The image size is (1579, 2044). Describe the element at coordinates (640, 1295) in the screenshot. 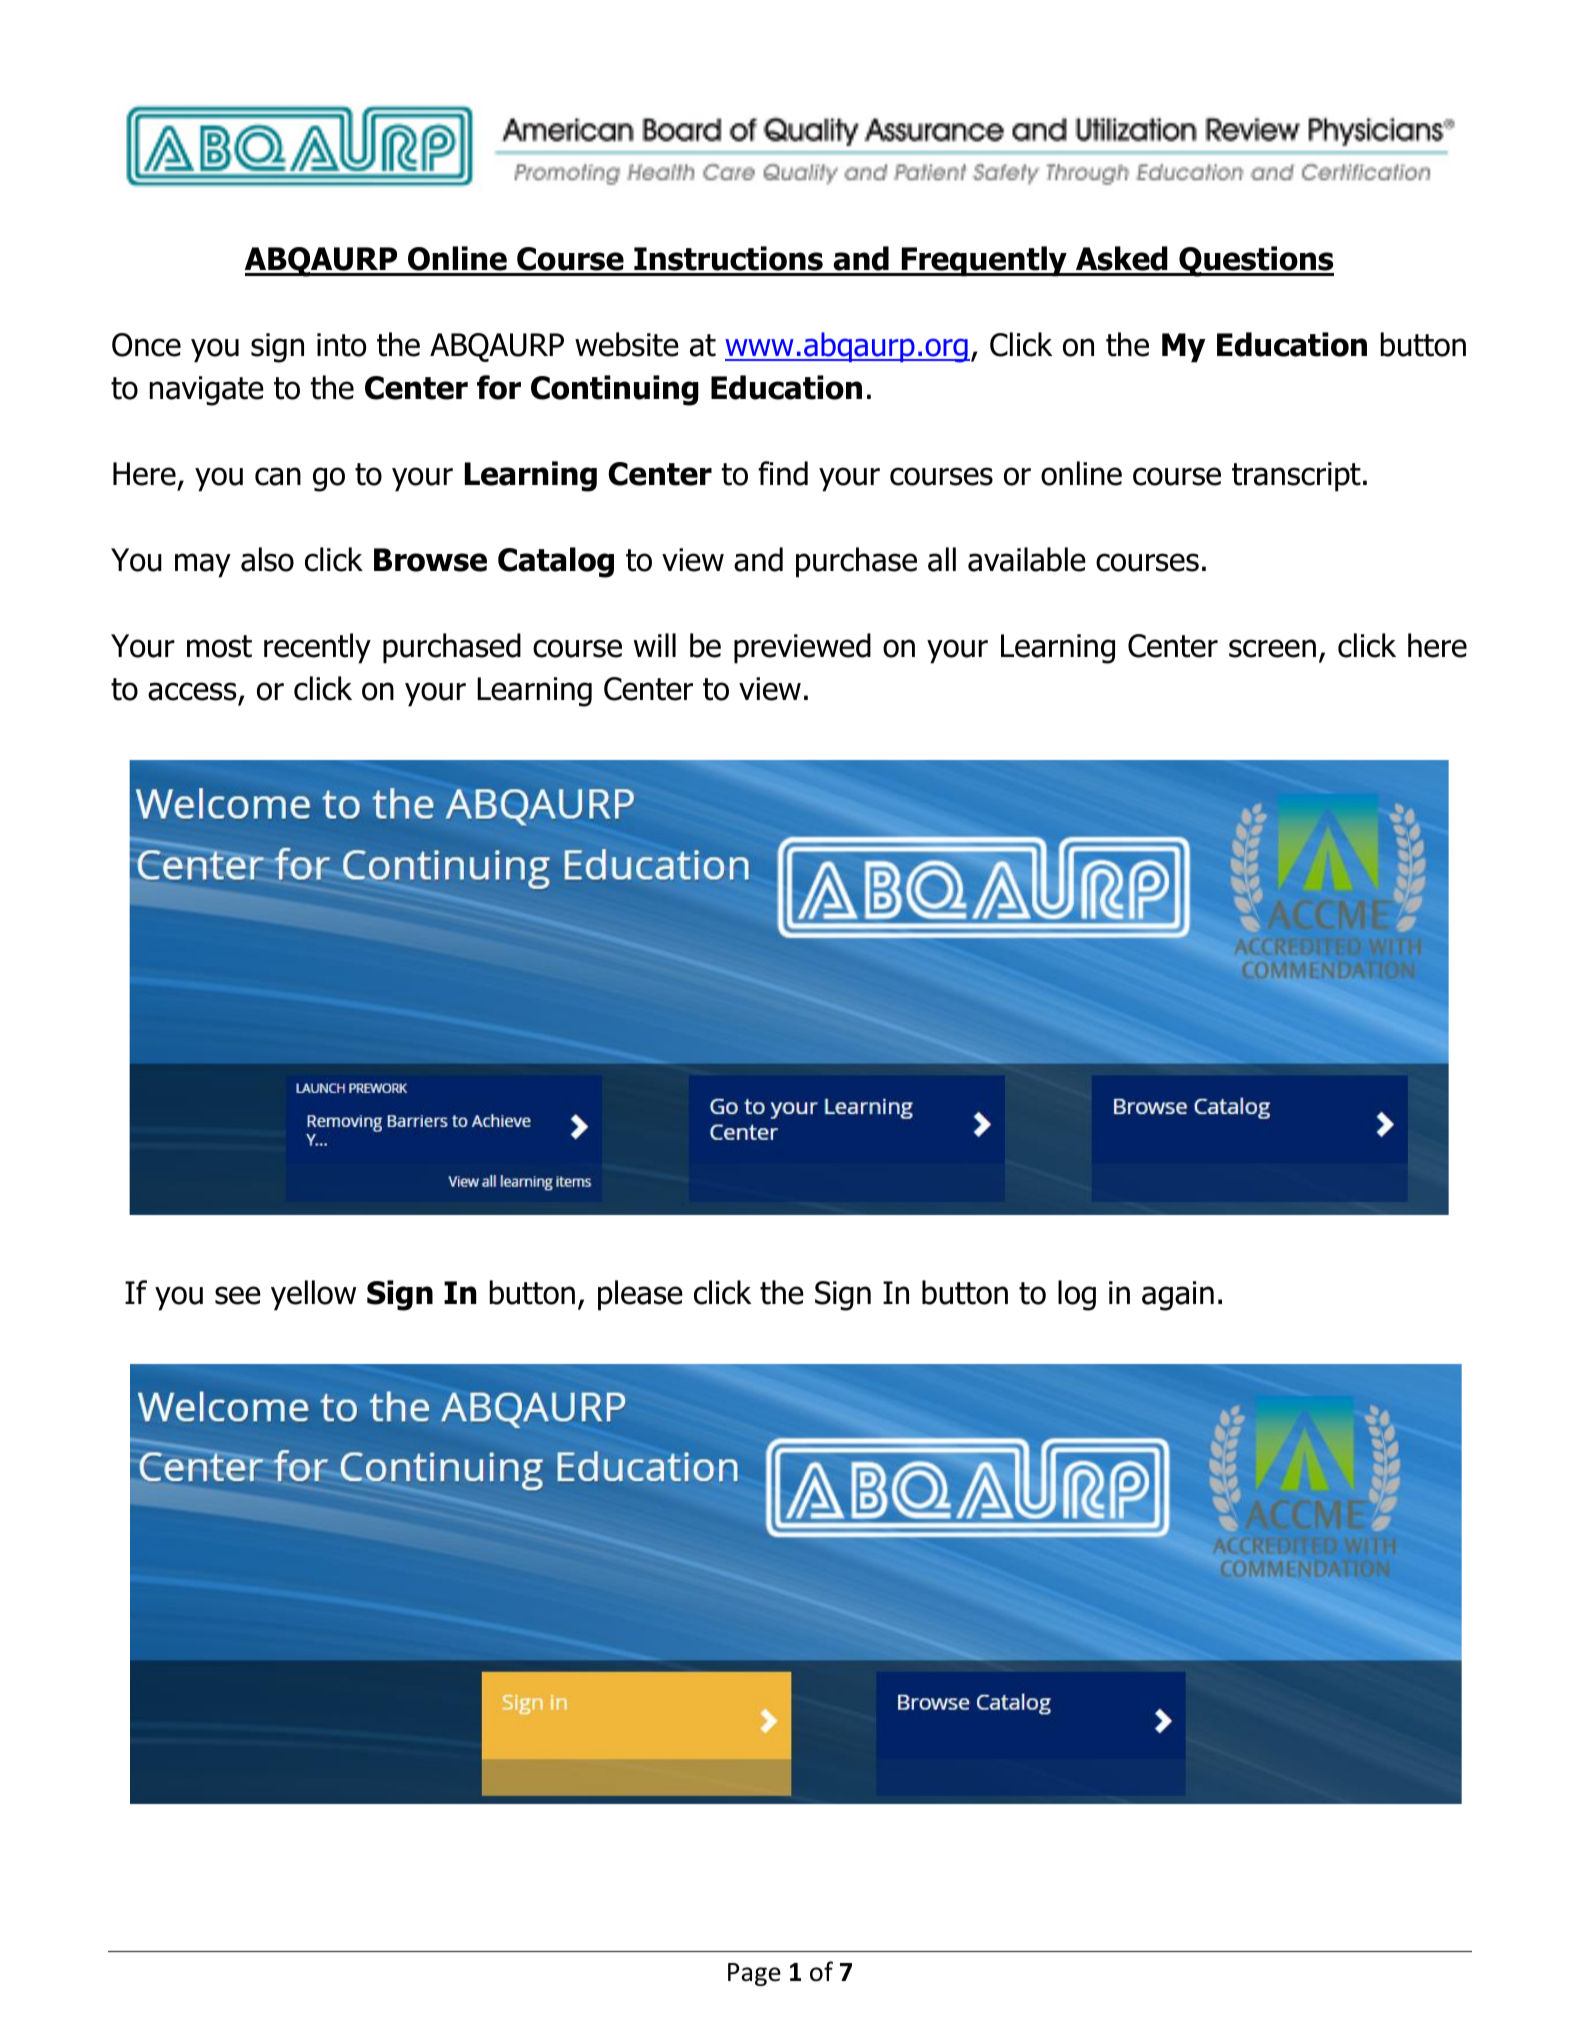

I see `please` at that location.
